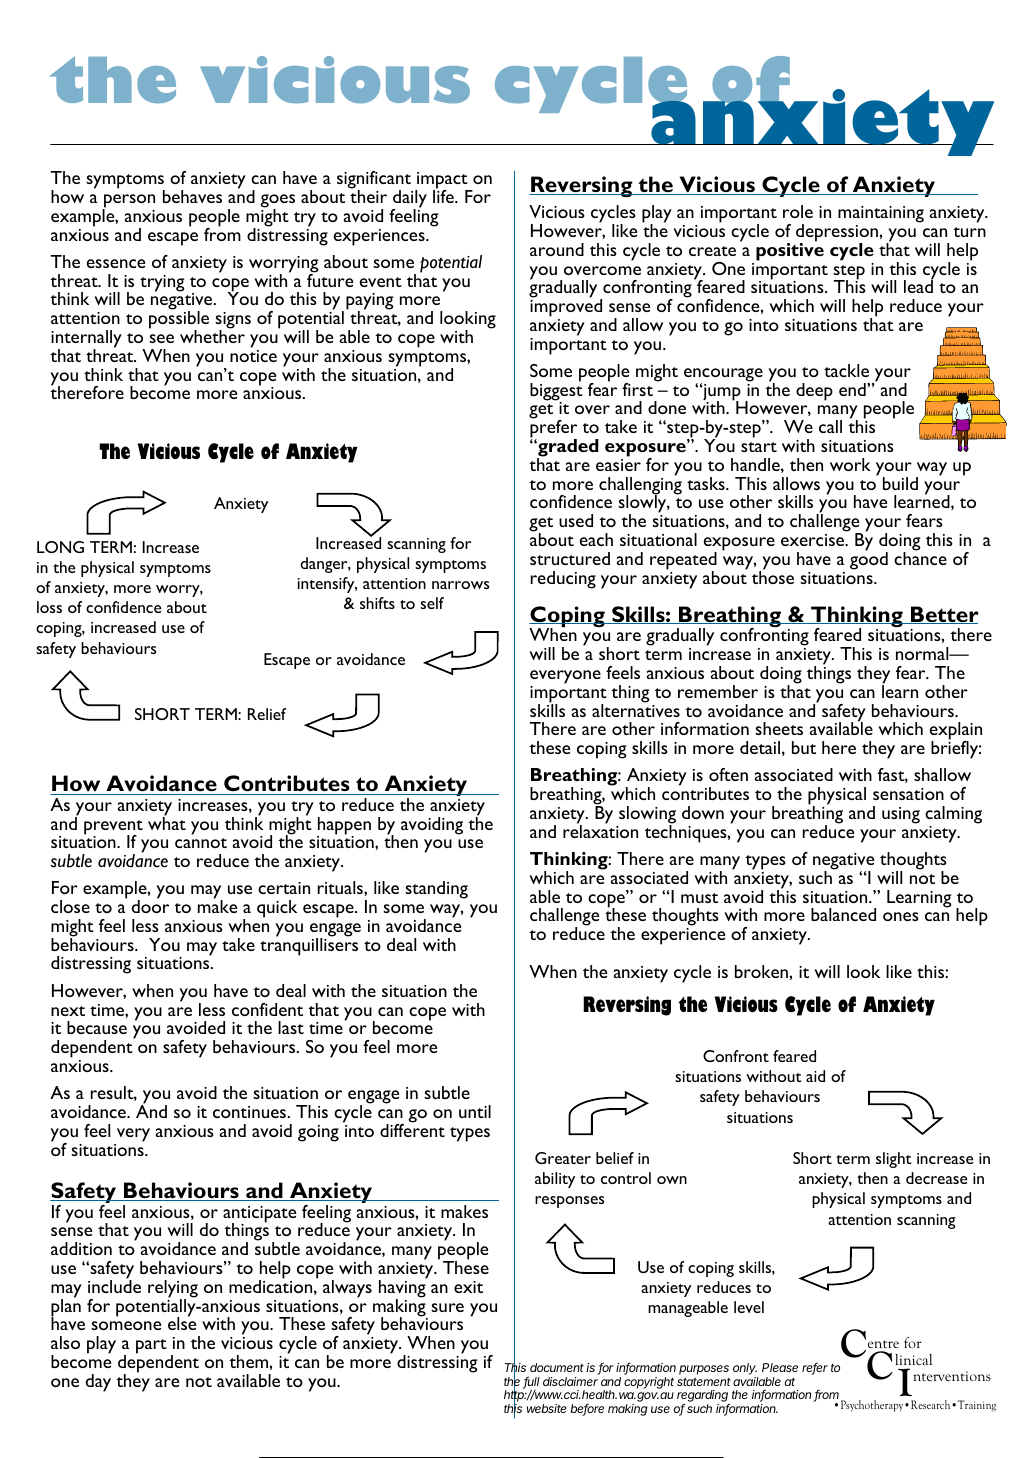  Describe the element at coordinates (128, 202) in the page. I see `person` at that location.
